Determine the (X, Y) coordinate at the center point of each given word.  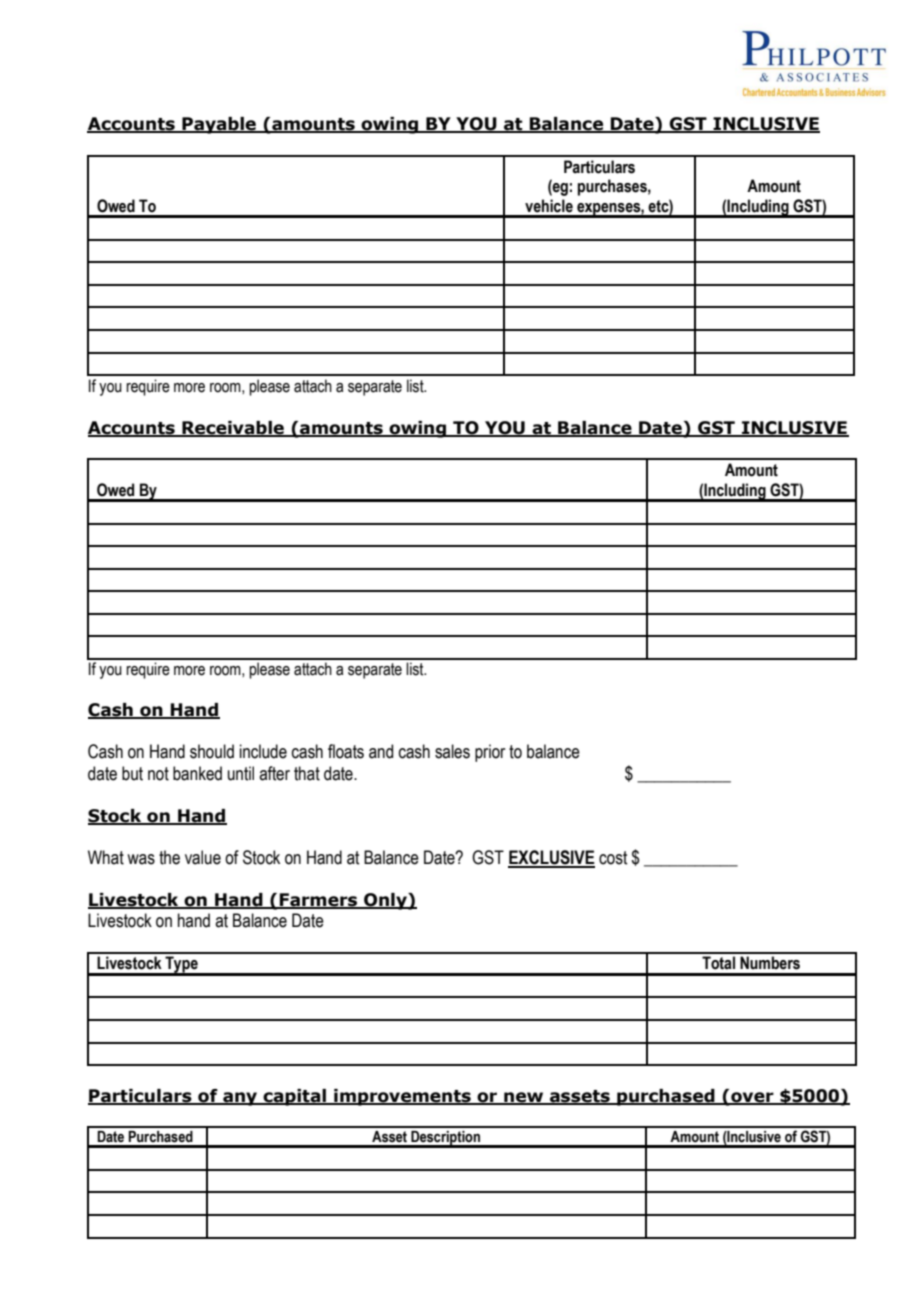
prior (490, 753)
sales (452, 751)
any (240, 1099)
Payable (219, 125)
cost (613, 858)
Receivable (233, 429)
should (212, 751)
